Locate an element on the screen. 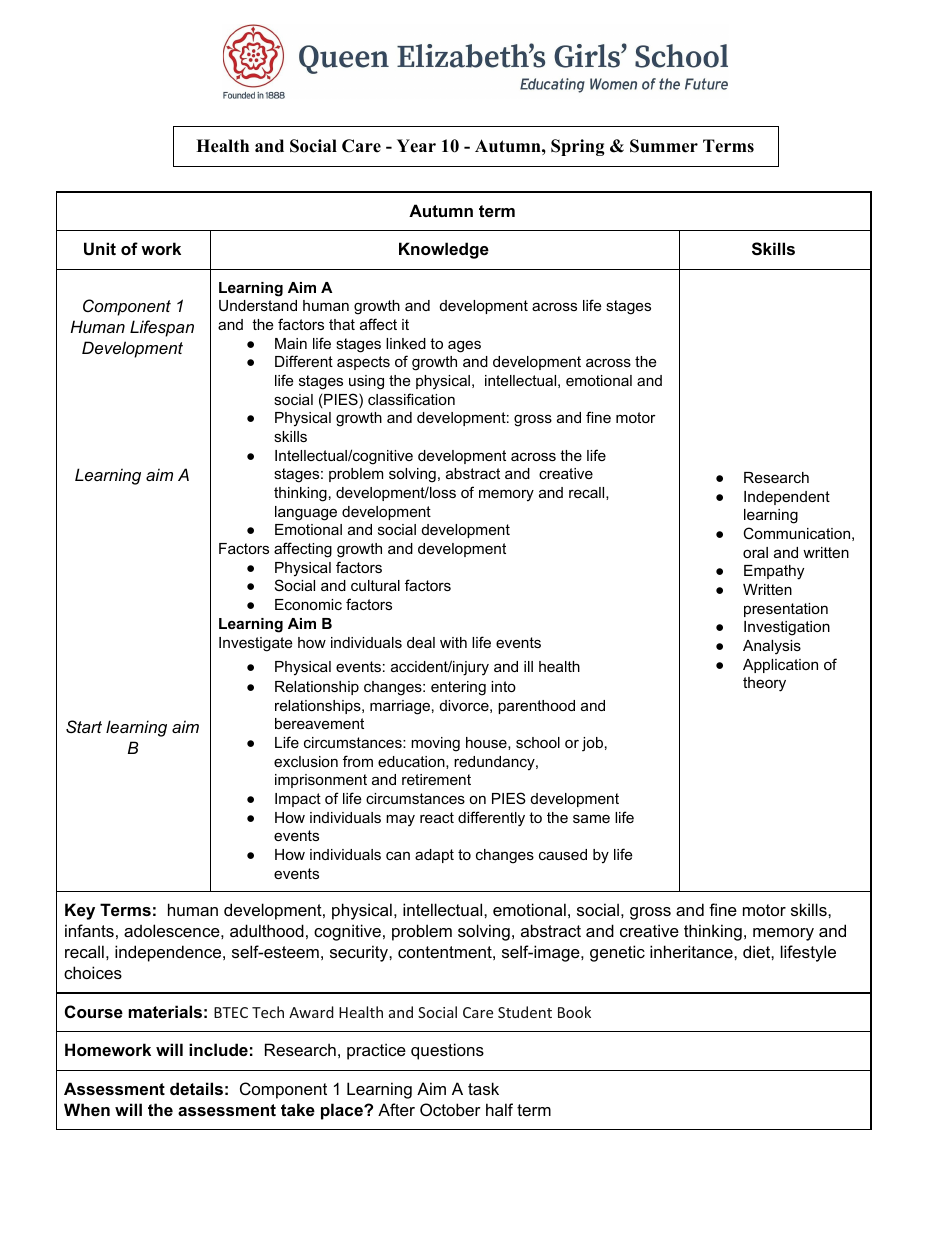 The height and width of the screenshot is (1233, 952). Year is located at coordinates (416, 146).
